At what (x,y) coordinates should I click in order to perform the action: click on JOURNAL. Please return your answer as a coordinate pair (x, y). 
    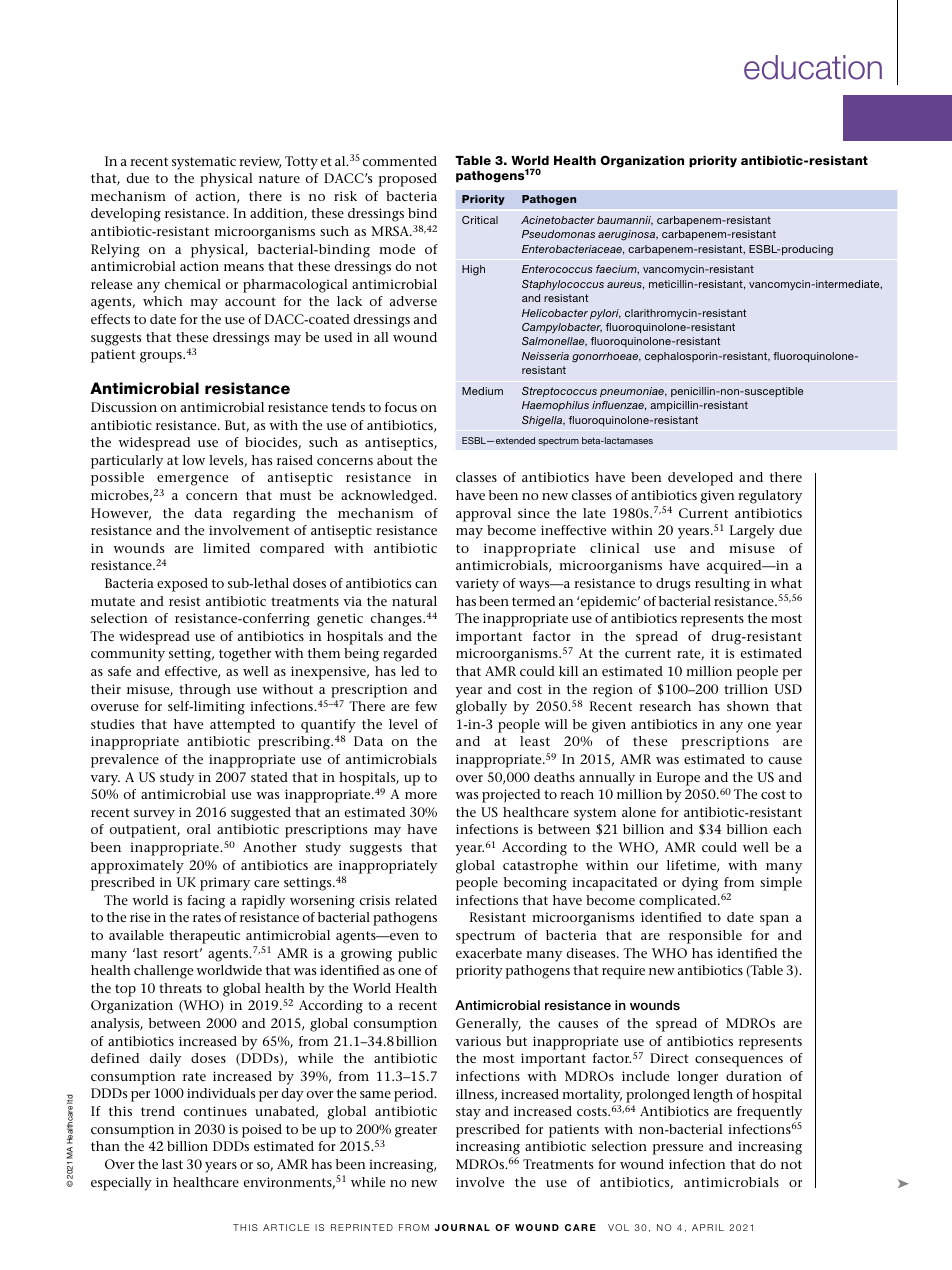
    Looking at the image, I should click on (462, 1227).
